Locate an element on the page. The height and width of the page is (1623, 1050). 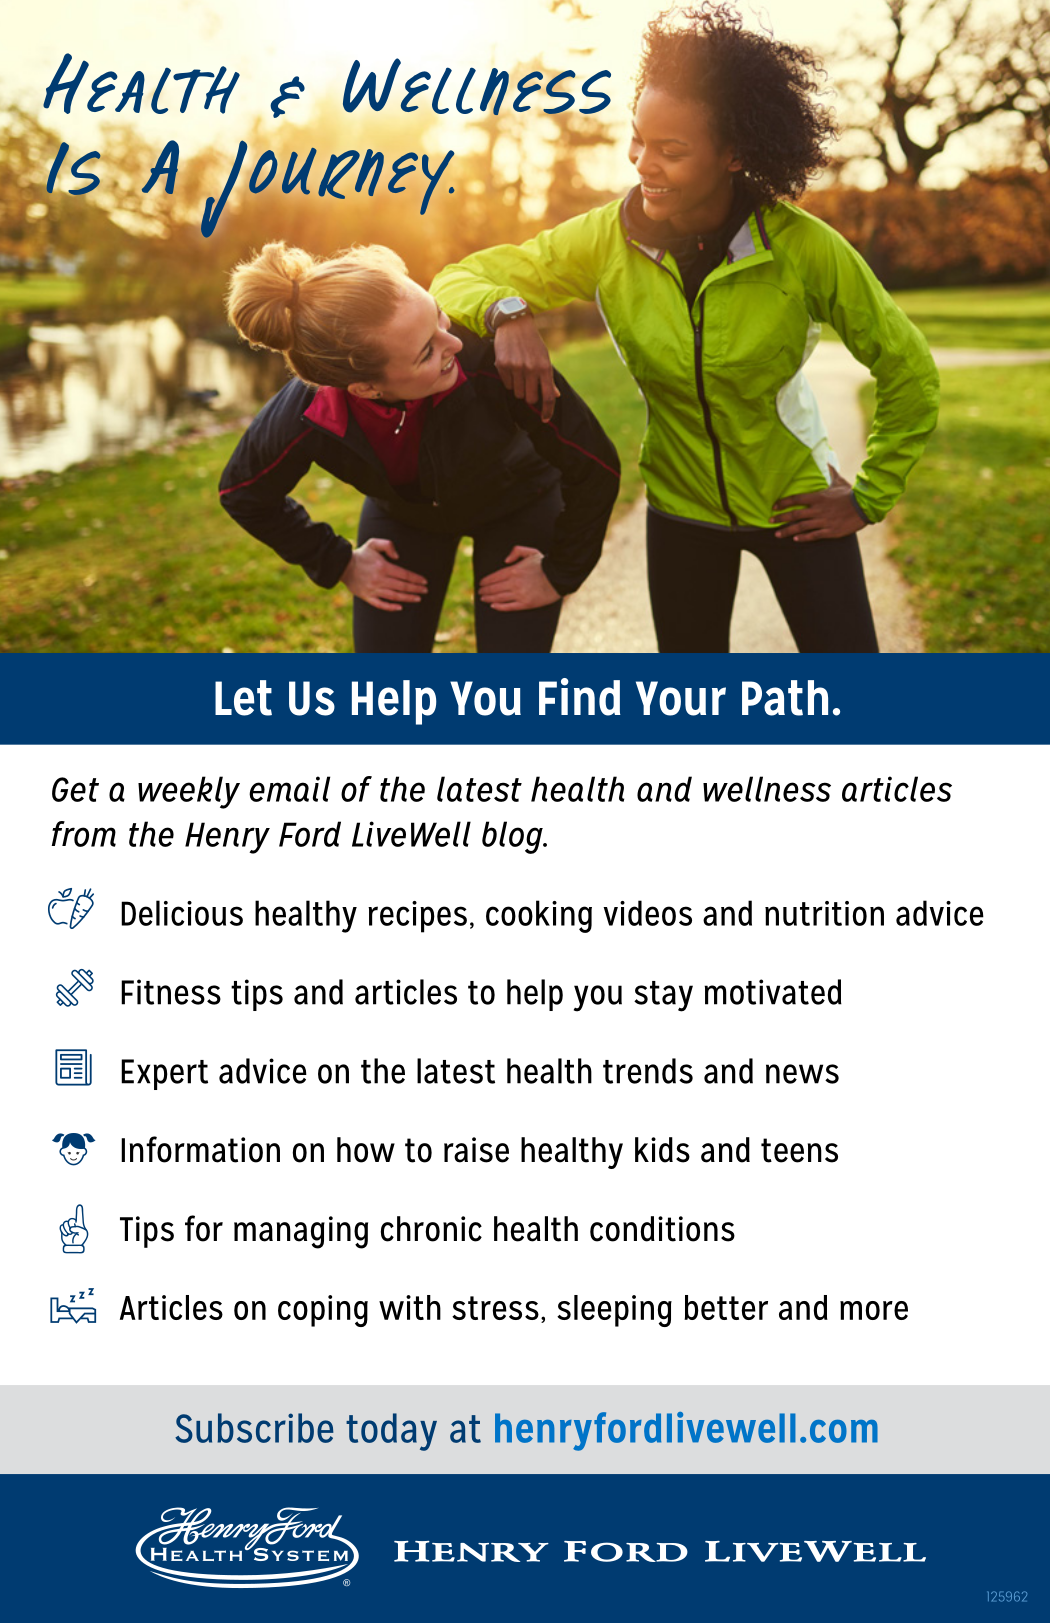
better is located at coordinates (726, 1307).
